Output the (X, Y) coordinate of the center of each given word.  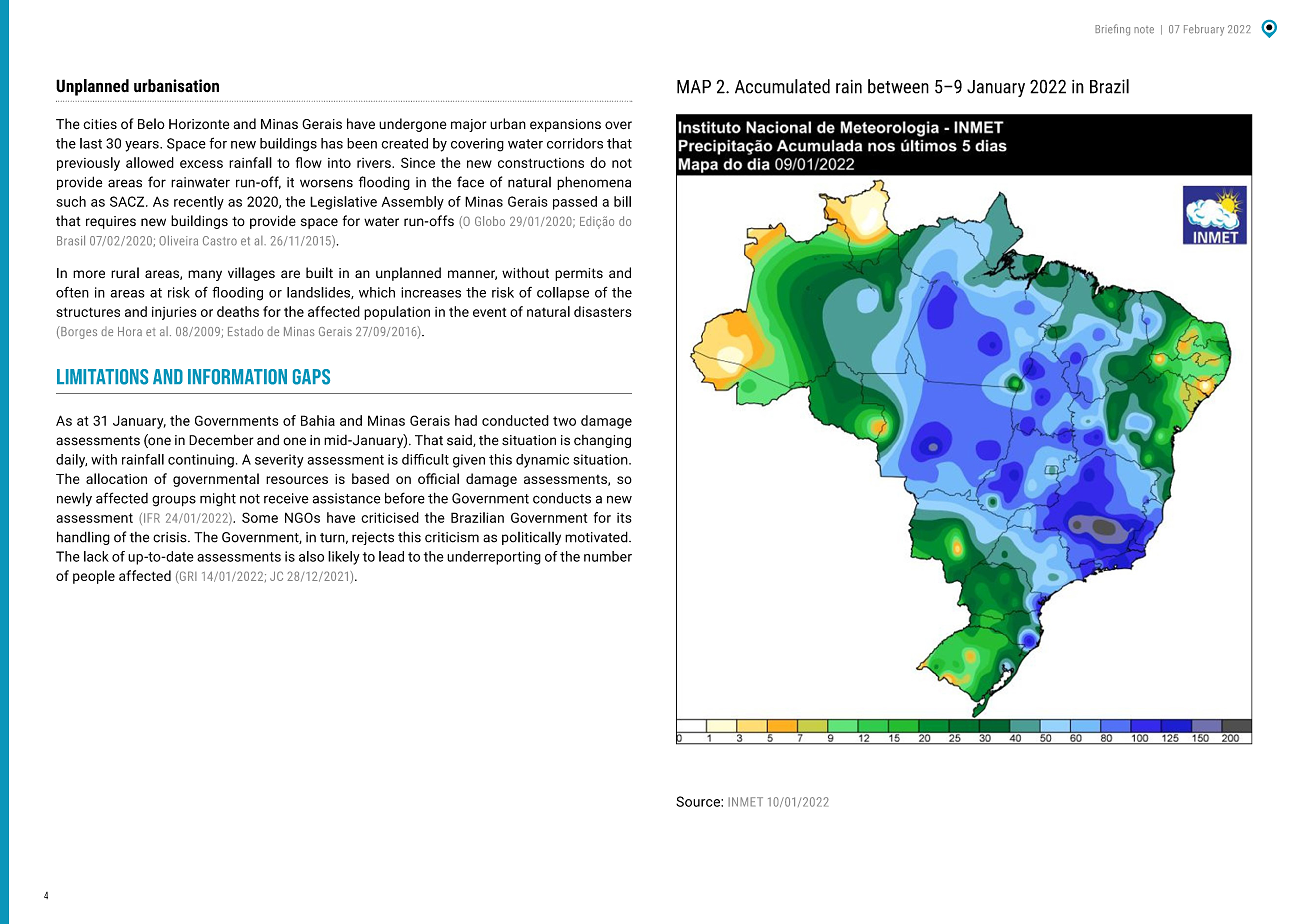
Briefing (1112, 30)
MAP (694, 87)
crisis (171, 537)
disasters (603, 311)
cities (100, 124)
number (608, 556)
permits (579, 274)
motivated (597, 537)
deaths (238, 311)
